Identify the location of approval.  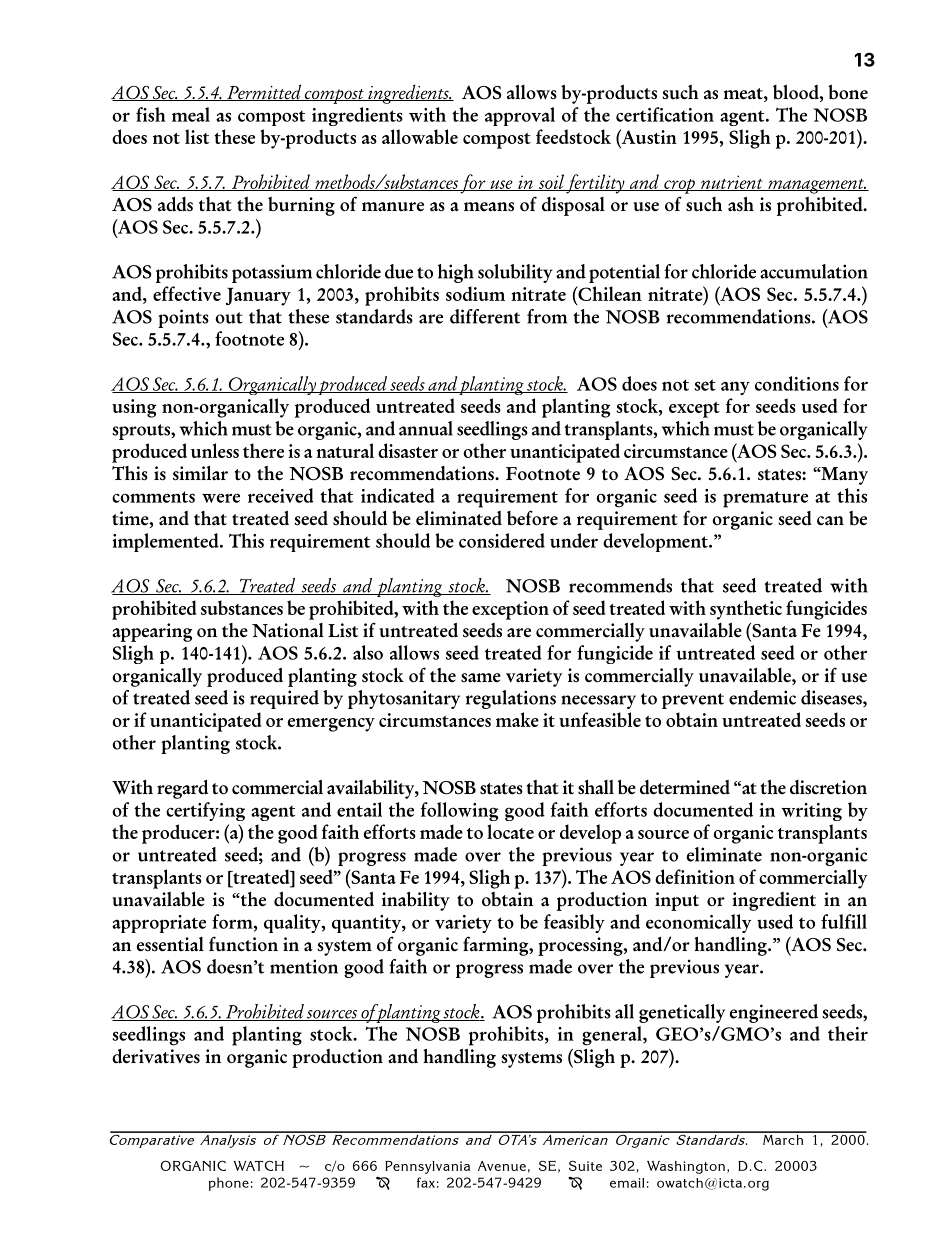
(520, 116).
